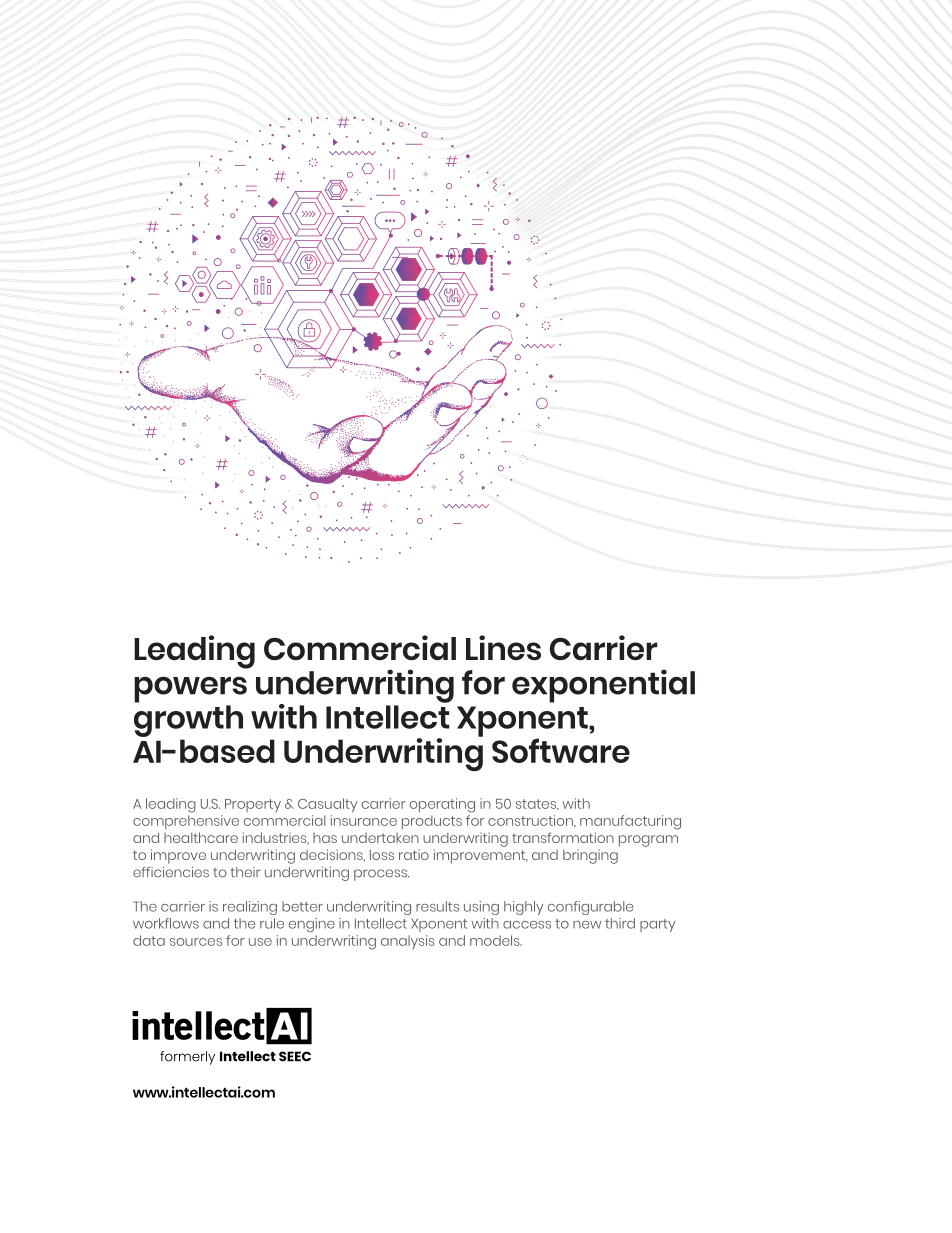 The image size is (952, 1233). Describe the element at coordinates (563, 837) in the image. I see `transformation` at that location.
